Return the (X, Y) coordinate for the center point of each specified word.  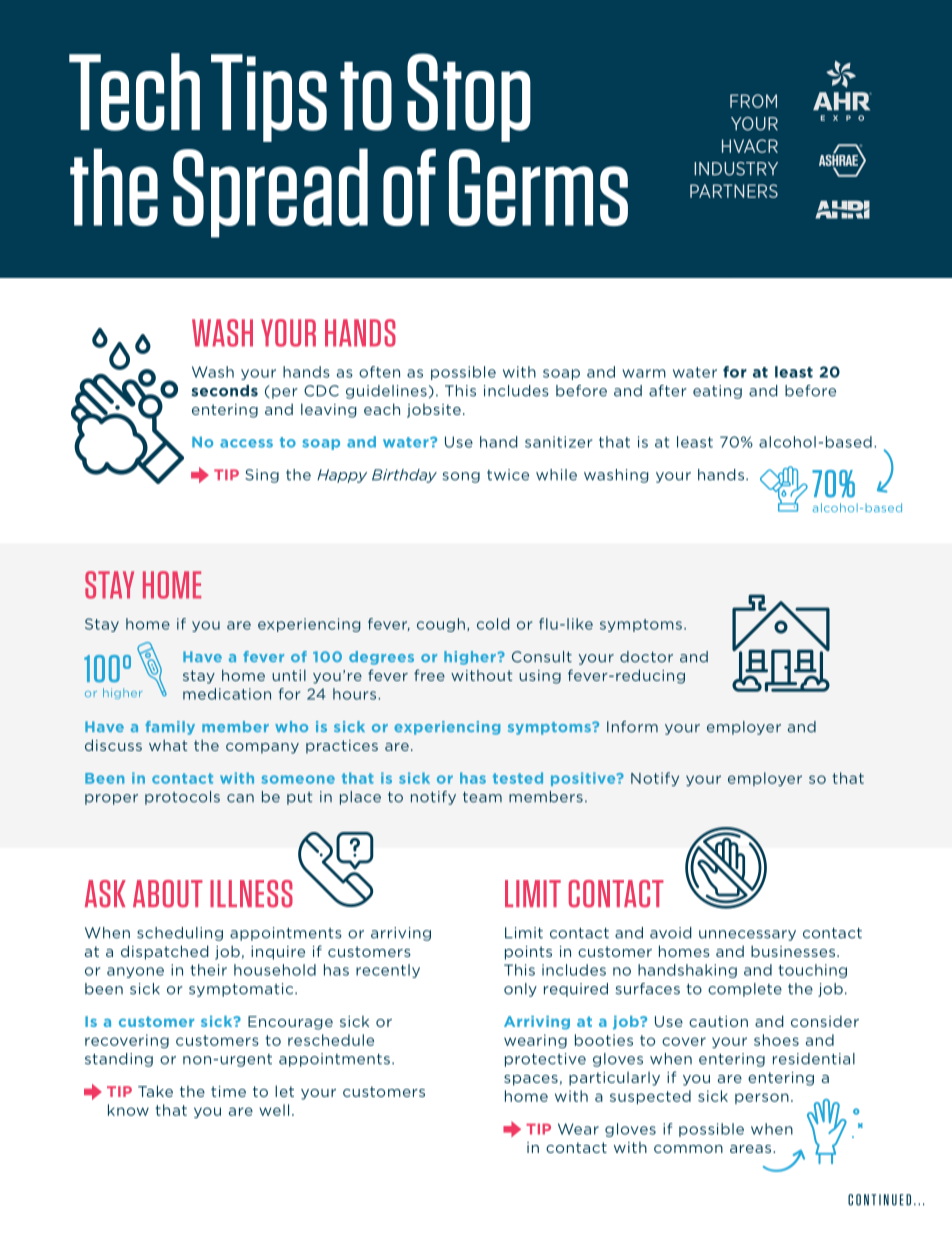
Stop (469, 97)
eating (717, 392)
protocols (182, 798)
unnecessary (747, 935)
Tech (134, 92)
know (128, 1110)
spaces (531, 1080)
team (482, 797)
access (246, 443)
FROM (753, 101)
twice (508, 475)
